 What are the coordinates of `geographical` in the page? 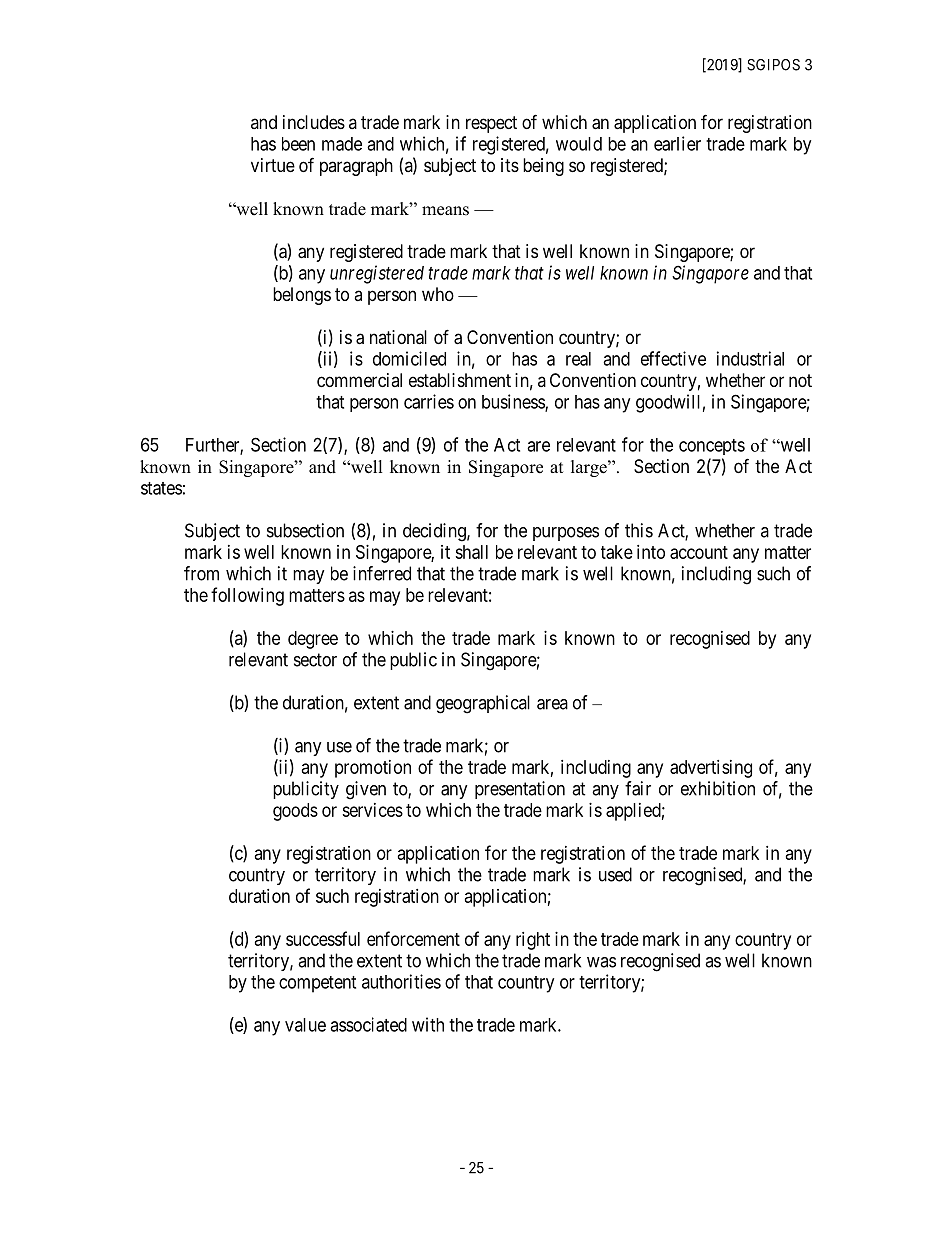 It's located at (483, 704).
